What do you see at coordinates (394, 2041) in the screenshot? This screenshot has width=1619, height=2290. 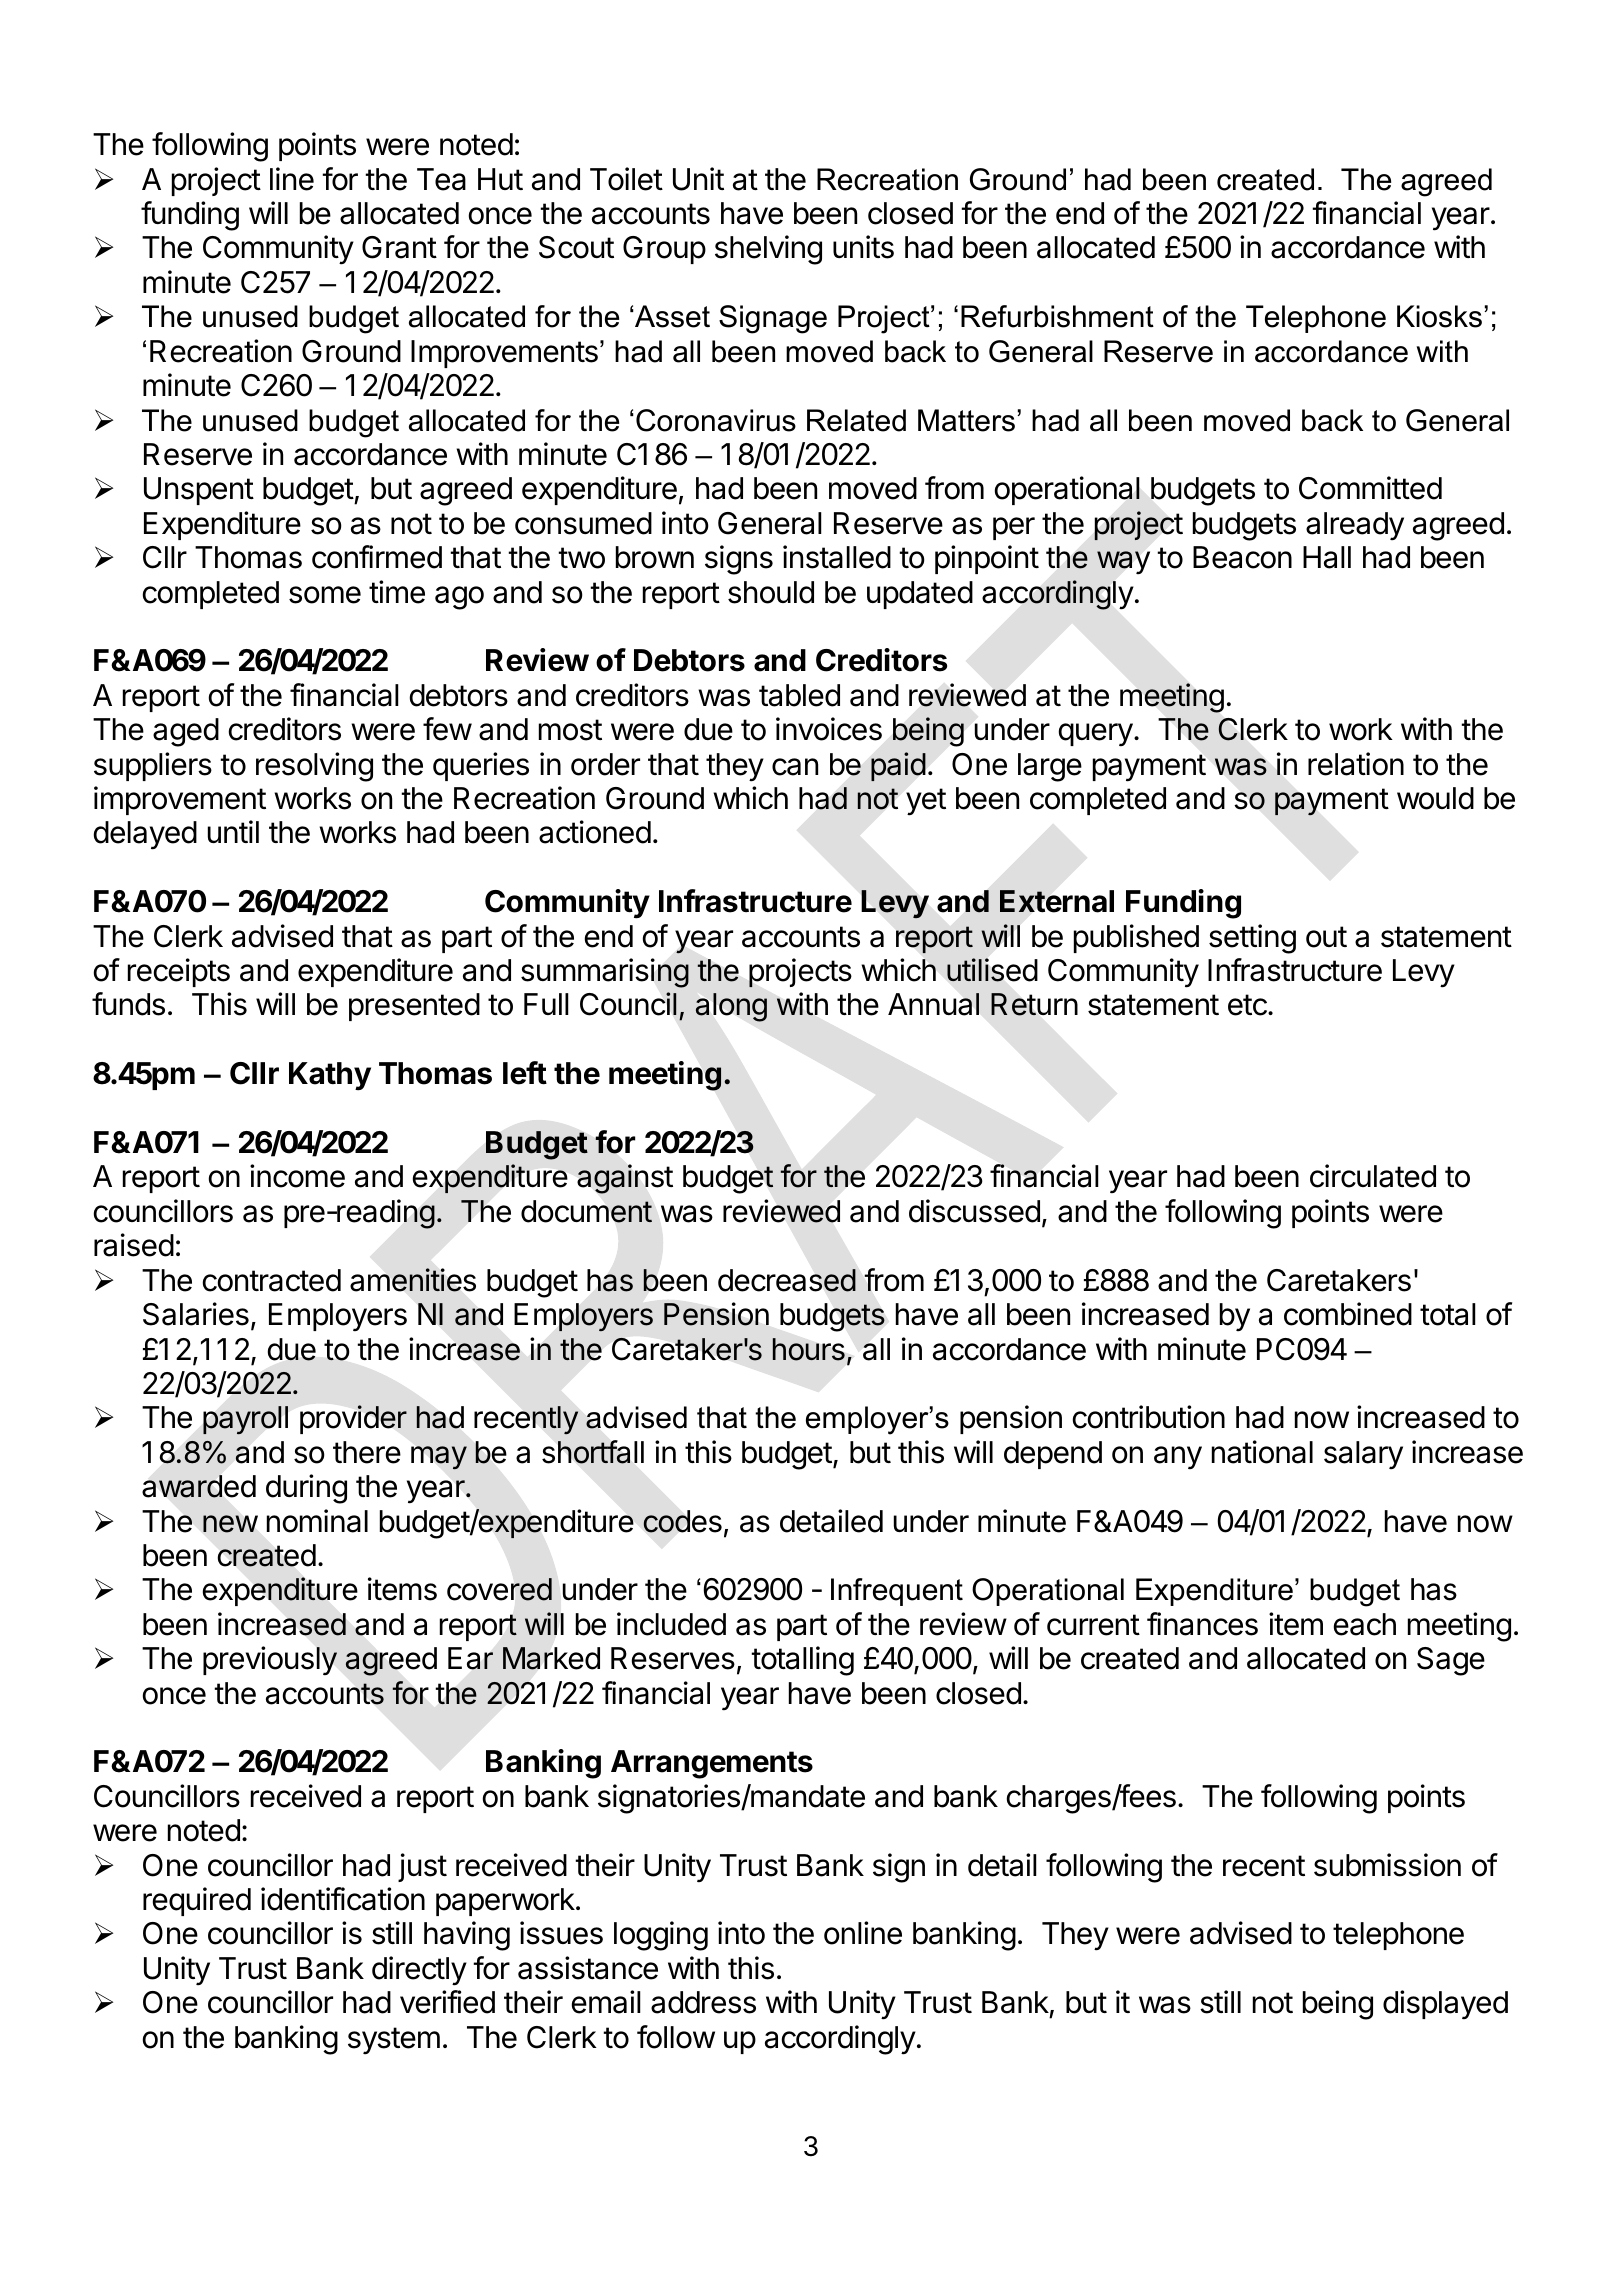 I see `system` at bounding box center [394, 2041].
